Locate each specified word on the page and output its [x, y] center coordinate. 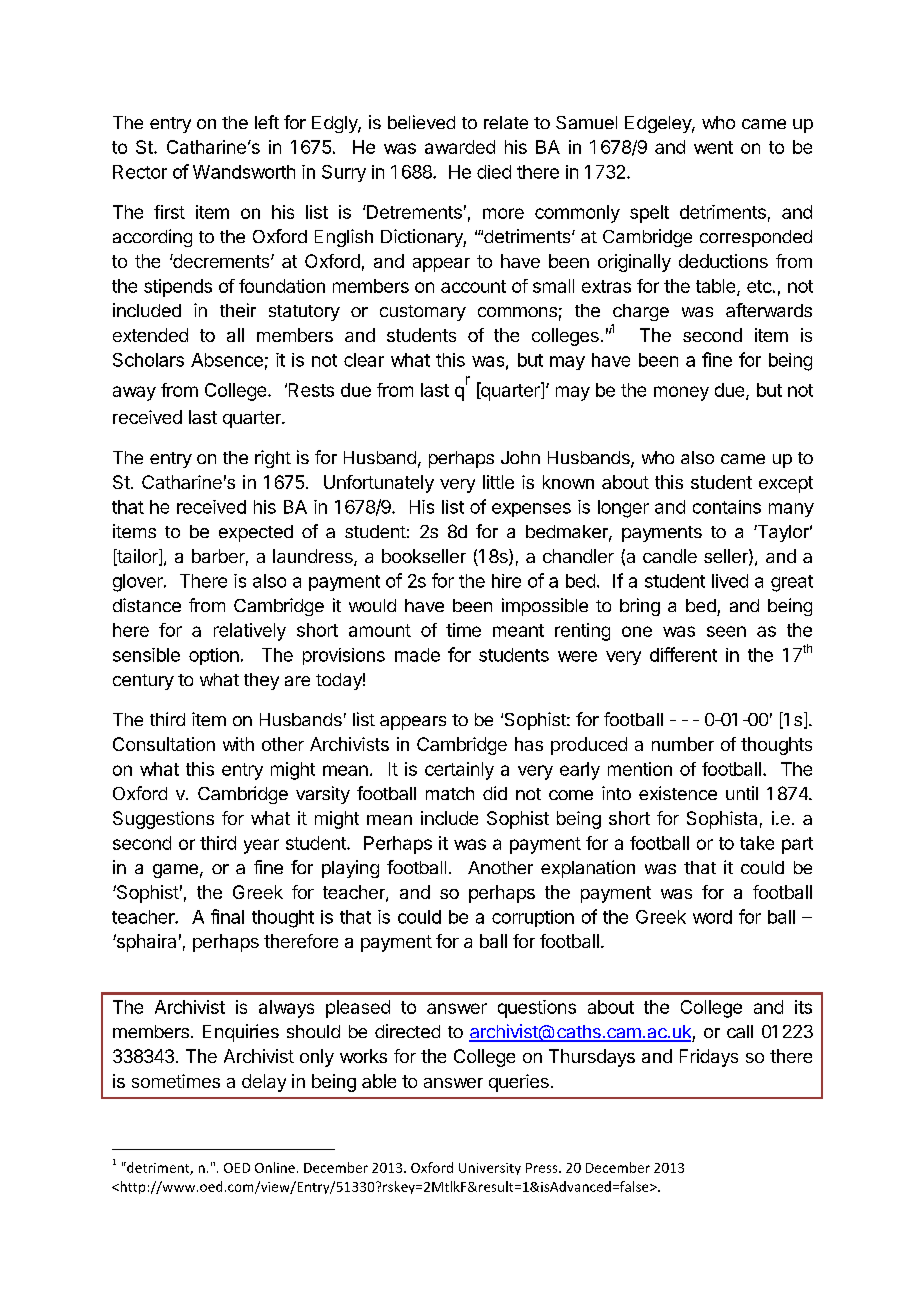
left [267, 122]
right [273, 459]
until [742, 793]
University [490, 1169]
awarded [460, 147]
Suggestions [163, 820]
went [713, 147]
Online [275, 1167]
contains [727, 507]
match [450, 793]
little [498, 482]
